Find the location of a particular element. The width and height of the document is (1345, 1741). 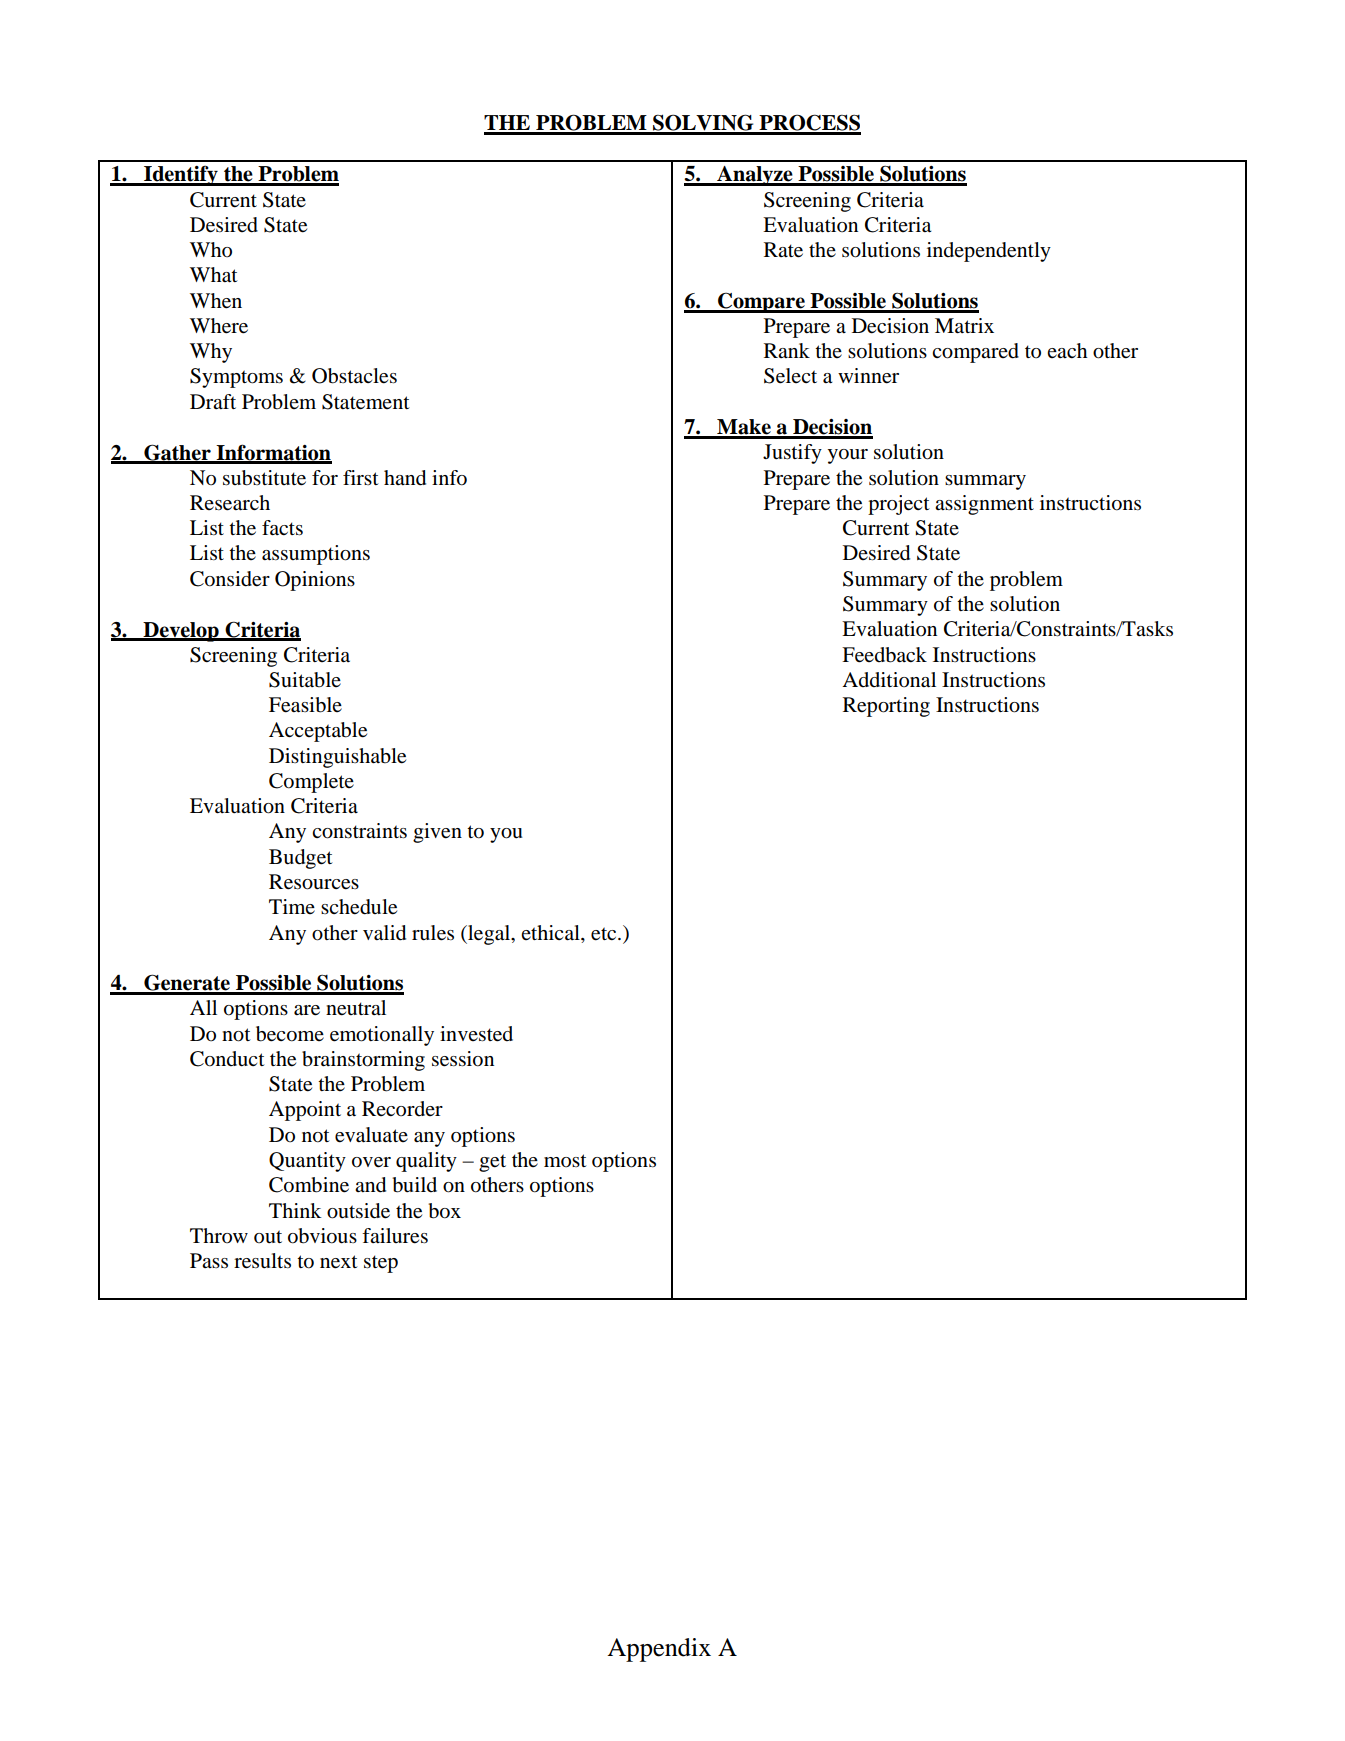

Additional is located at coordinates (889, 680).
